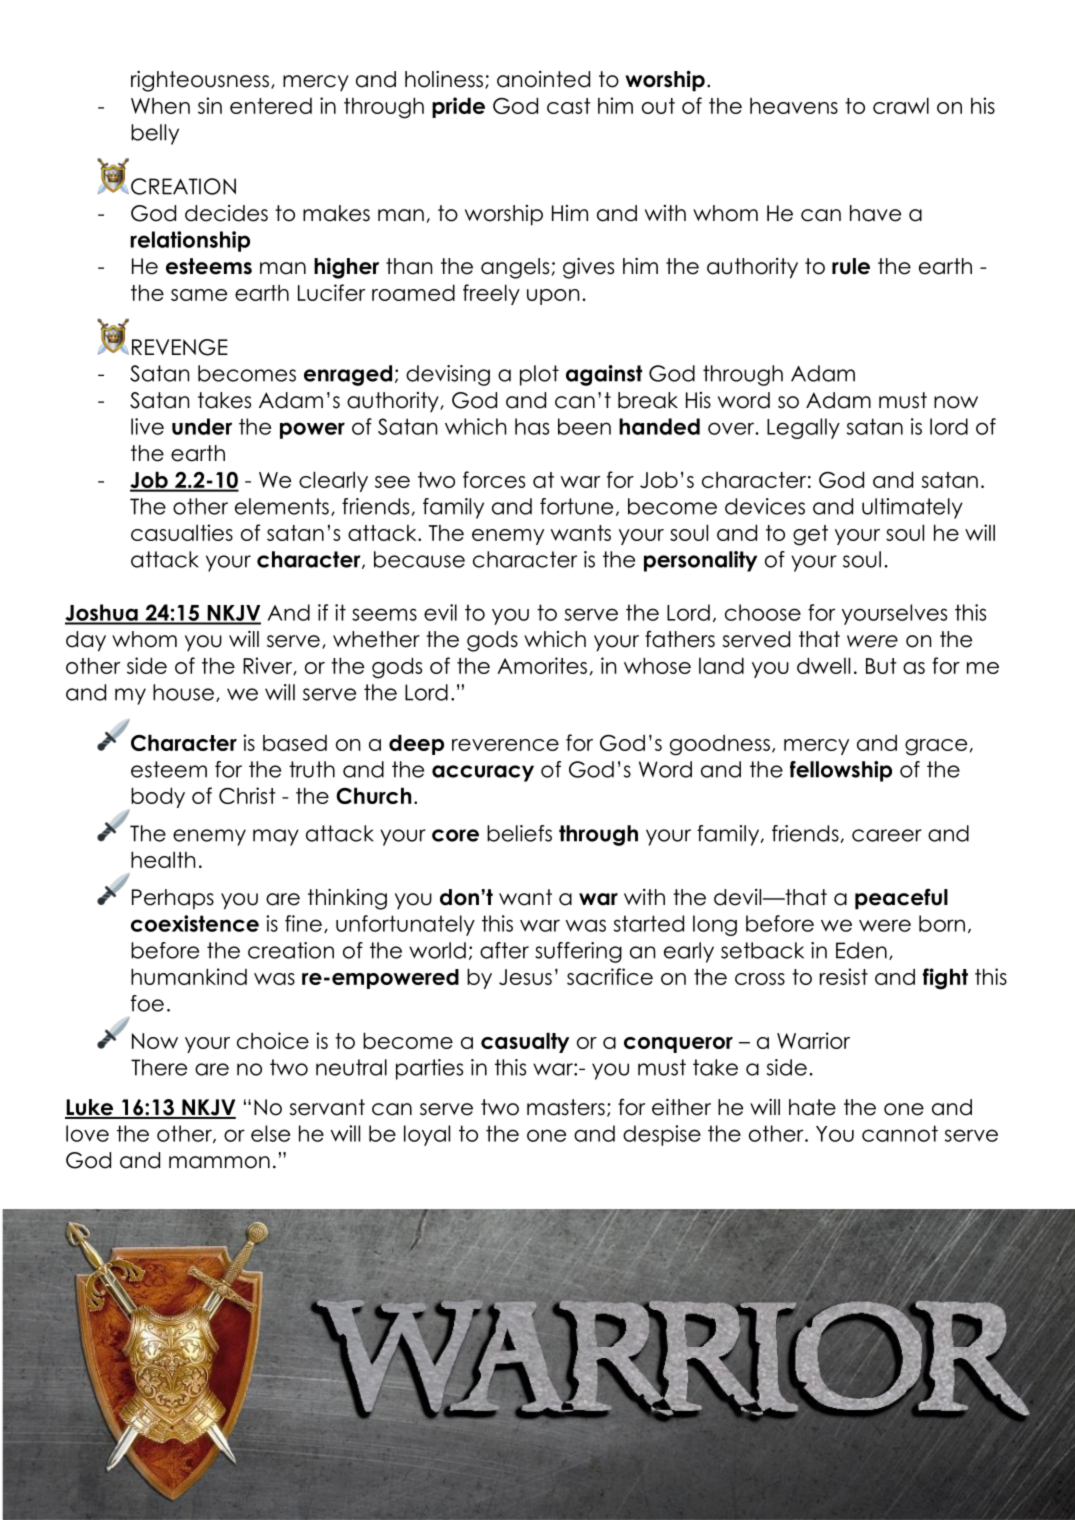  Describe the element at coordinates (542, 665) in the page. I see `Amorites` at that location.
